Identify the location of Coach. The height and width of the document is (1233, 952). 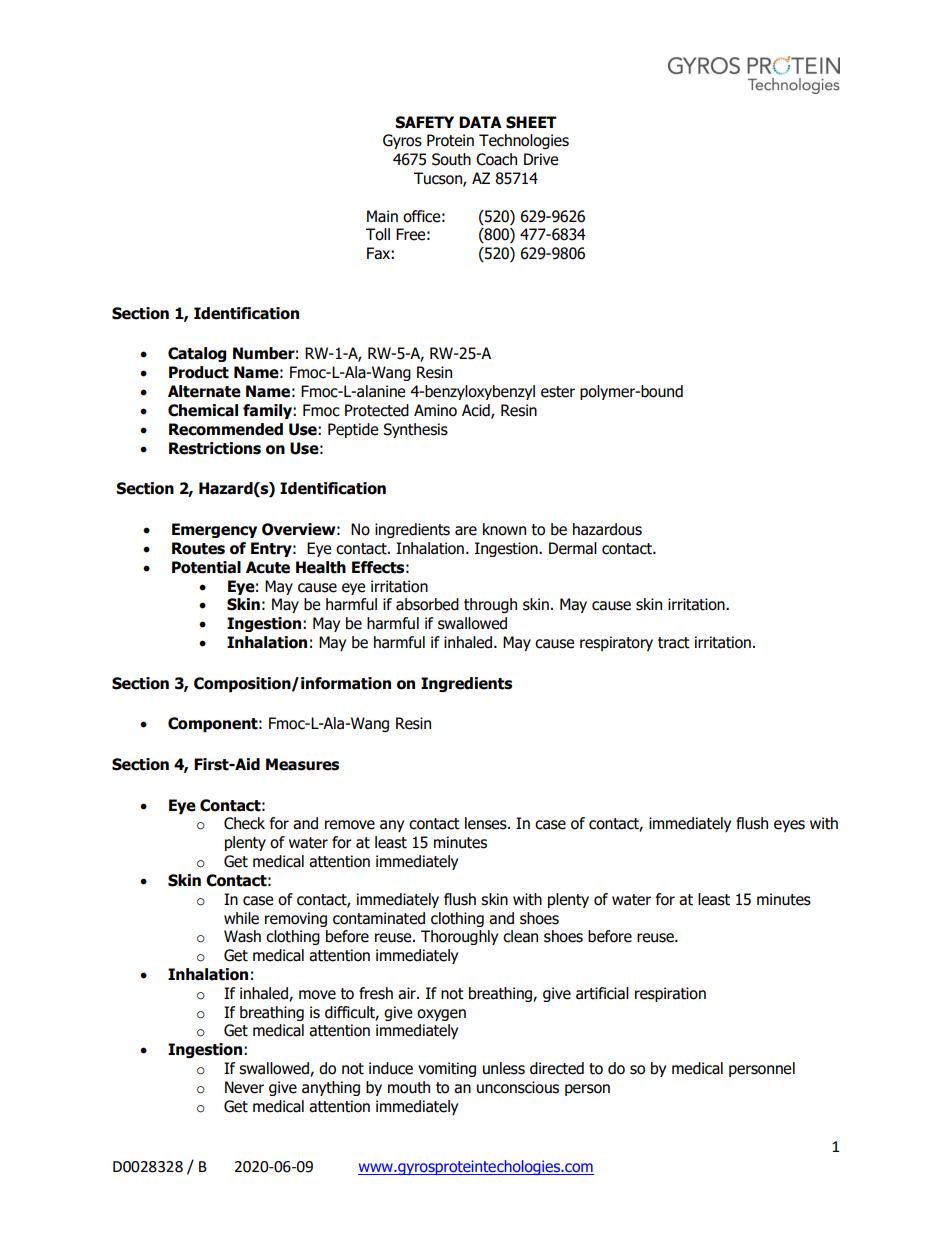
(496, 159).
